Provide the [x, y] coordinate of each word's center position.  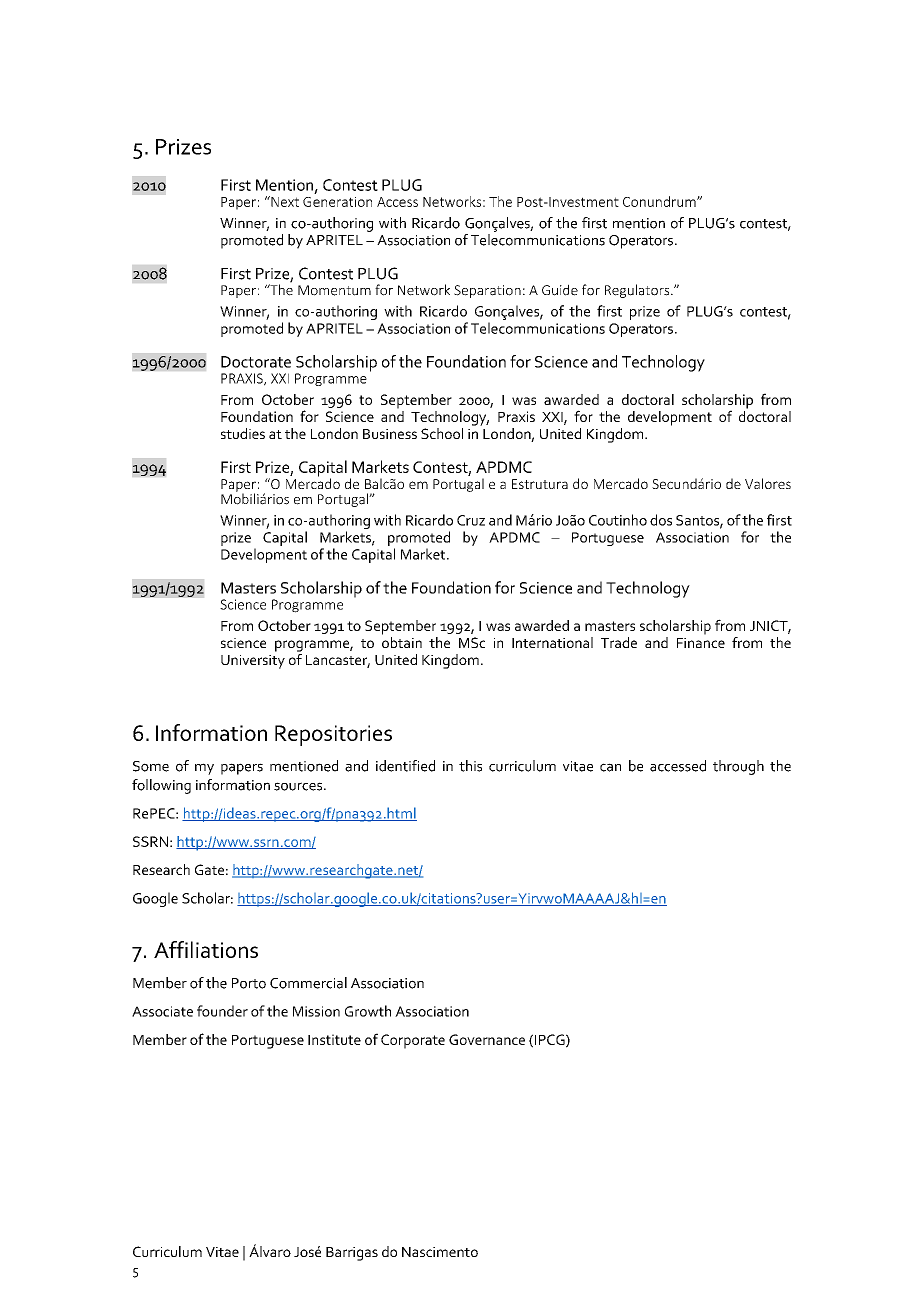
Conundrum [660, 201]
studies [243, 433]
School [442, 433]
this [470, 766]
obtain [402, 642]
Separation [487, 291]
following [161, 786]
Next [284, 201]
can [610, 767]
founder [222, 1011]
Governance [487, 1039]
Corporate [413, 1041]
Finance [701, 643]
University [253, 662]
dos [661, 520]
